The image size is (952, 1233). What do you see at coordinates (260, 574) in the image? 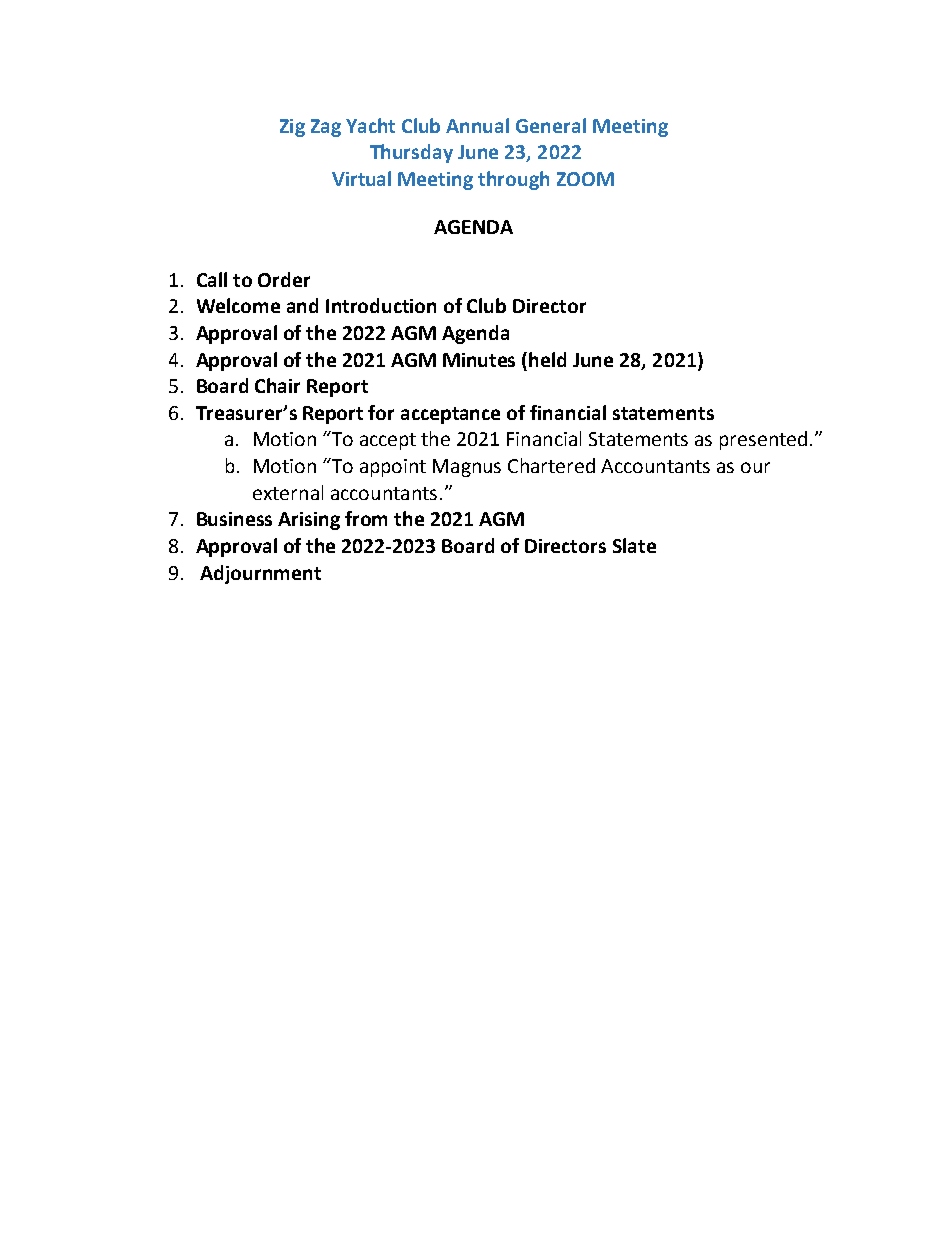
I see `Adjournment` at bounding box center [260, 574].
